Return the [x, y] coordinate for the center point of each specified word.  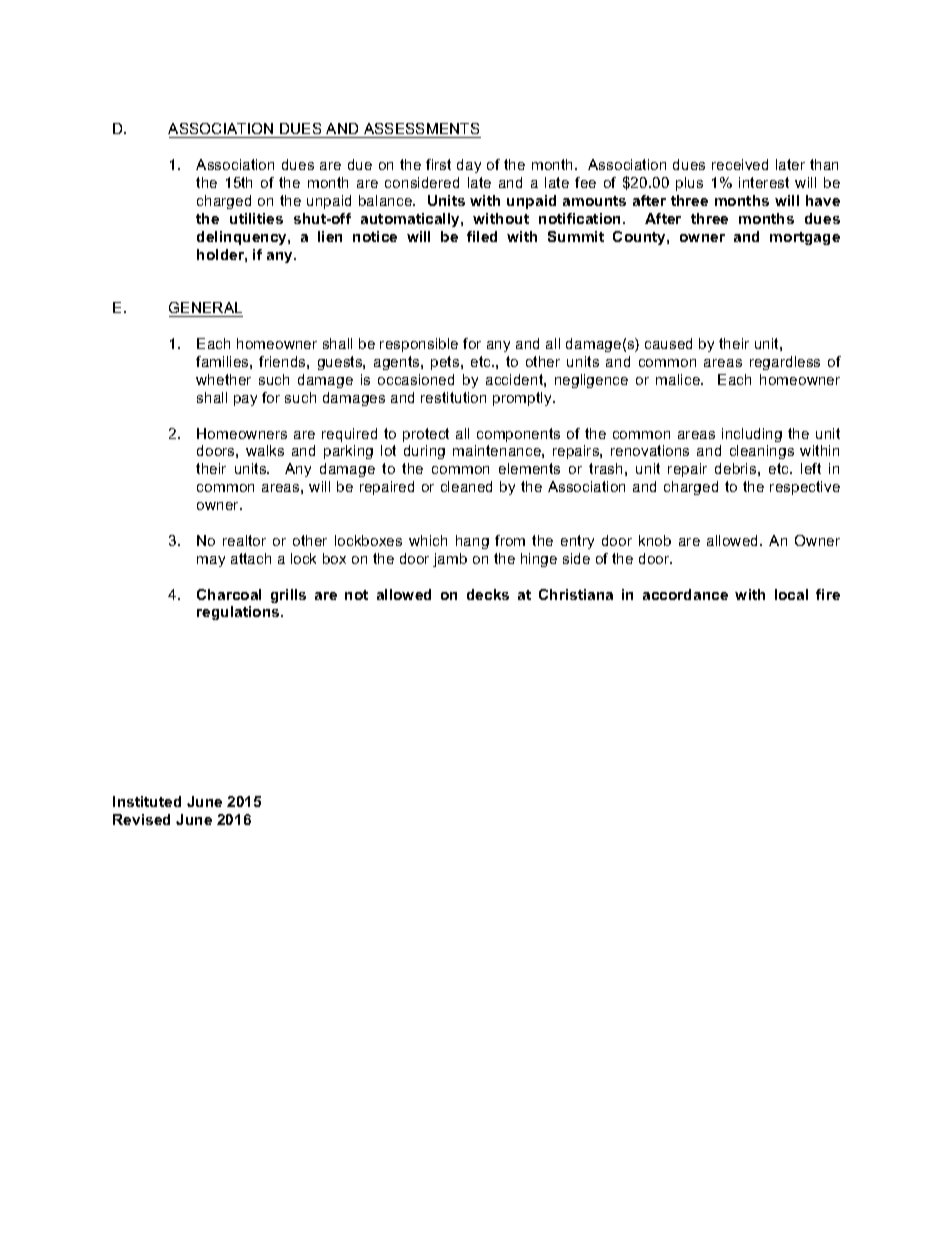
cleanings [762, 452]
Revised [141, 819]
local [791, 594]
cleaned [466, 486]
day [469, 166]
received [740, 164]
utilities [256, 218]
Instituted [147, 801]
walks [265, 450]
